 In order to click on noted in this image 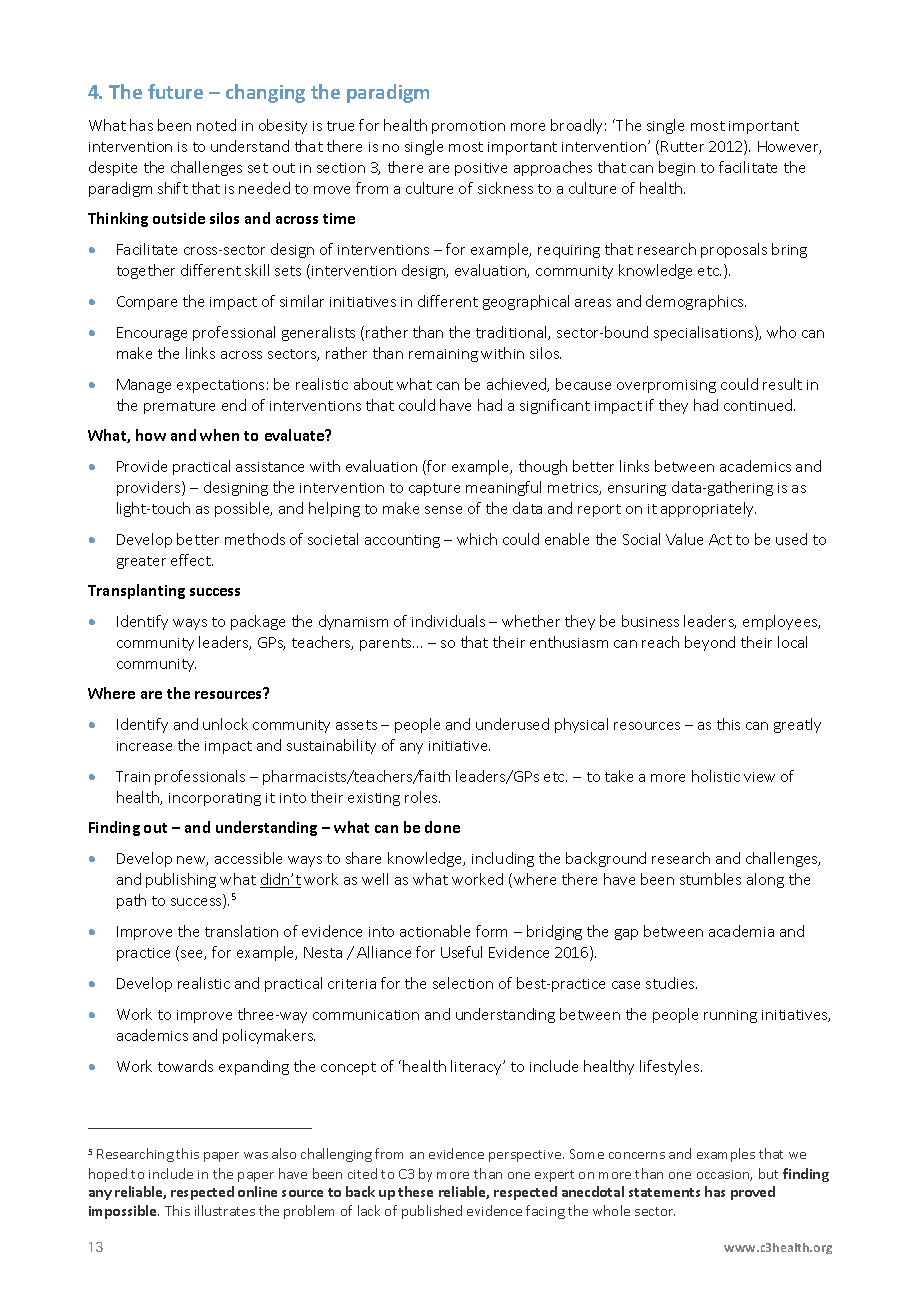, I will do `click(216, 125)`.
